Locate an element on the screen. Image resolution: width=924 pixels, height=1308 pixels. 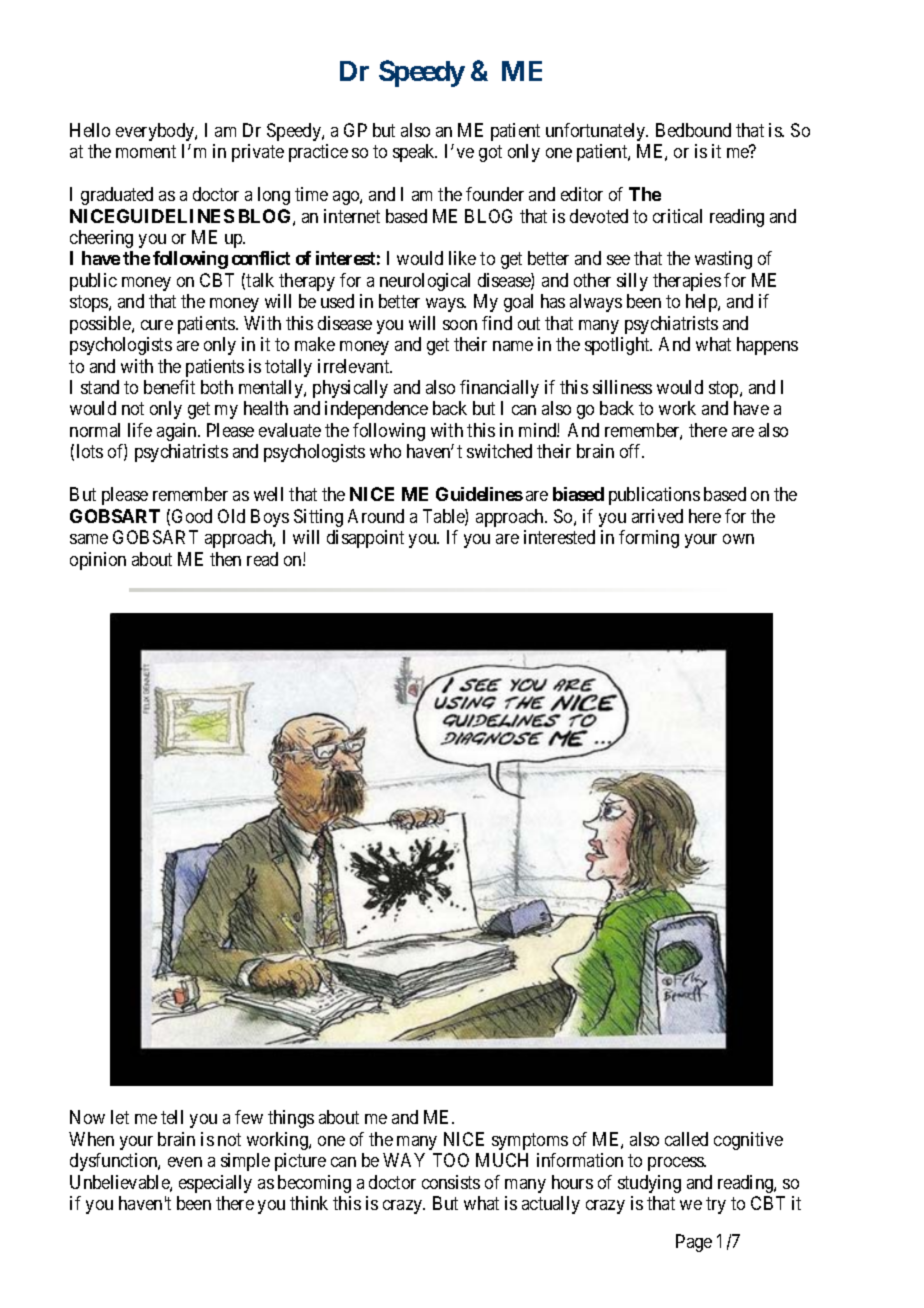
speak is located at coordinates (415, 153).
